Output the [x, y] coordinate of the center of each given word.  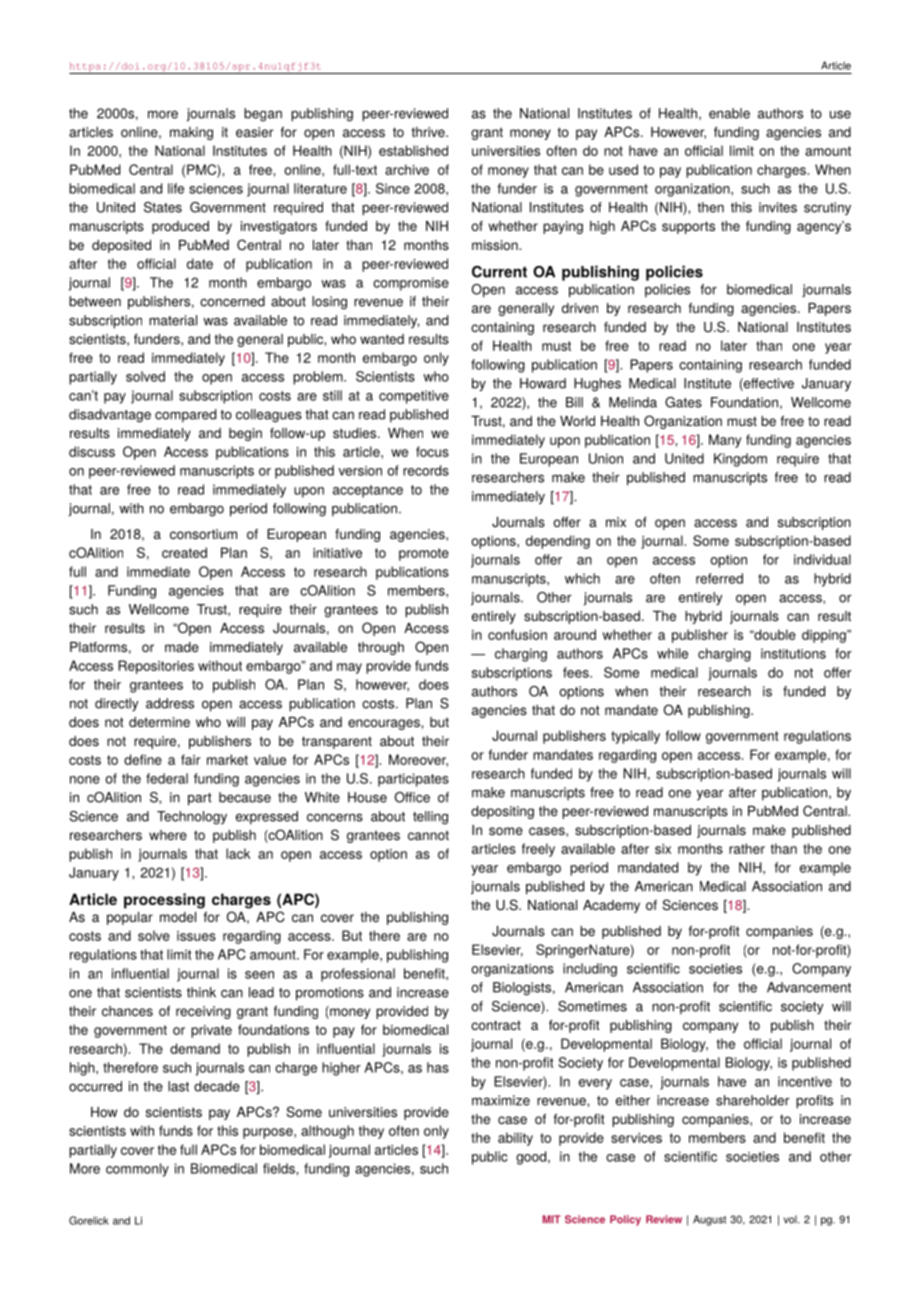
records [426, 470]
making [191, 133]
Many [725, 441]
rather [747, 848]
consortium [203, 534]
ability [515, 1139]
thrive [429, 132]
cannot [428, 835]
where [168, 835]
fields [280, 1168]
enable [729, 113]
